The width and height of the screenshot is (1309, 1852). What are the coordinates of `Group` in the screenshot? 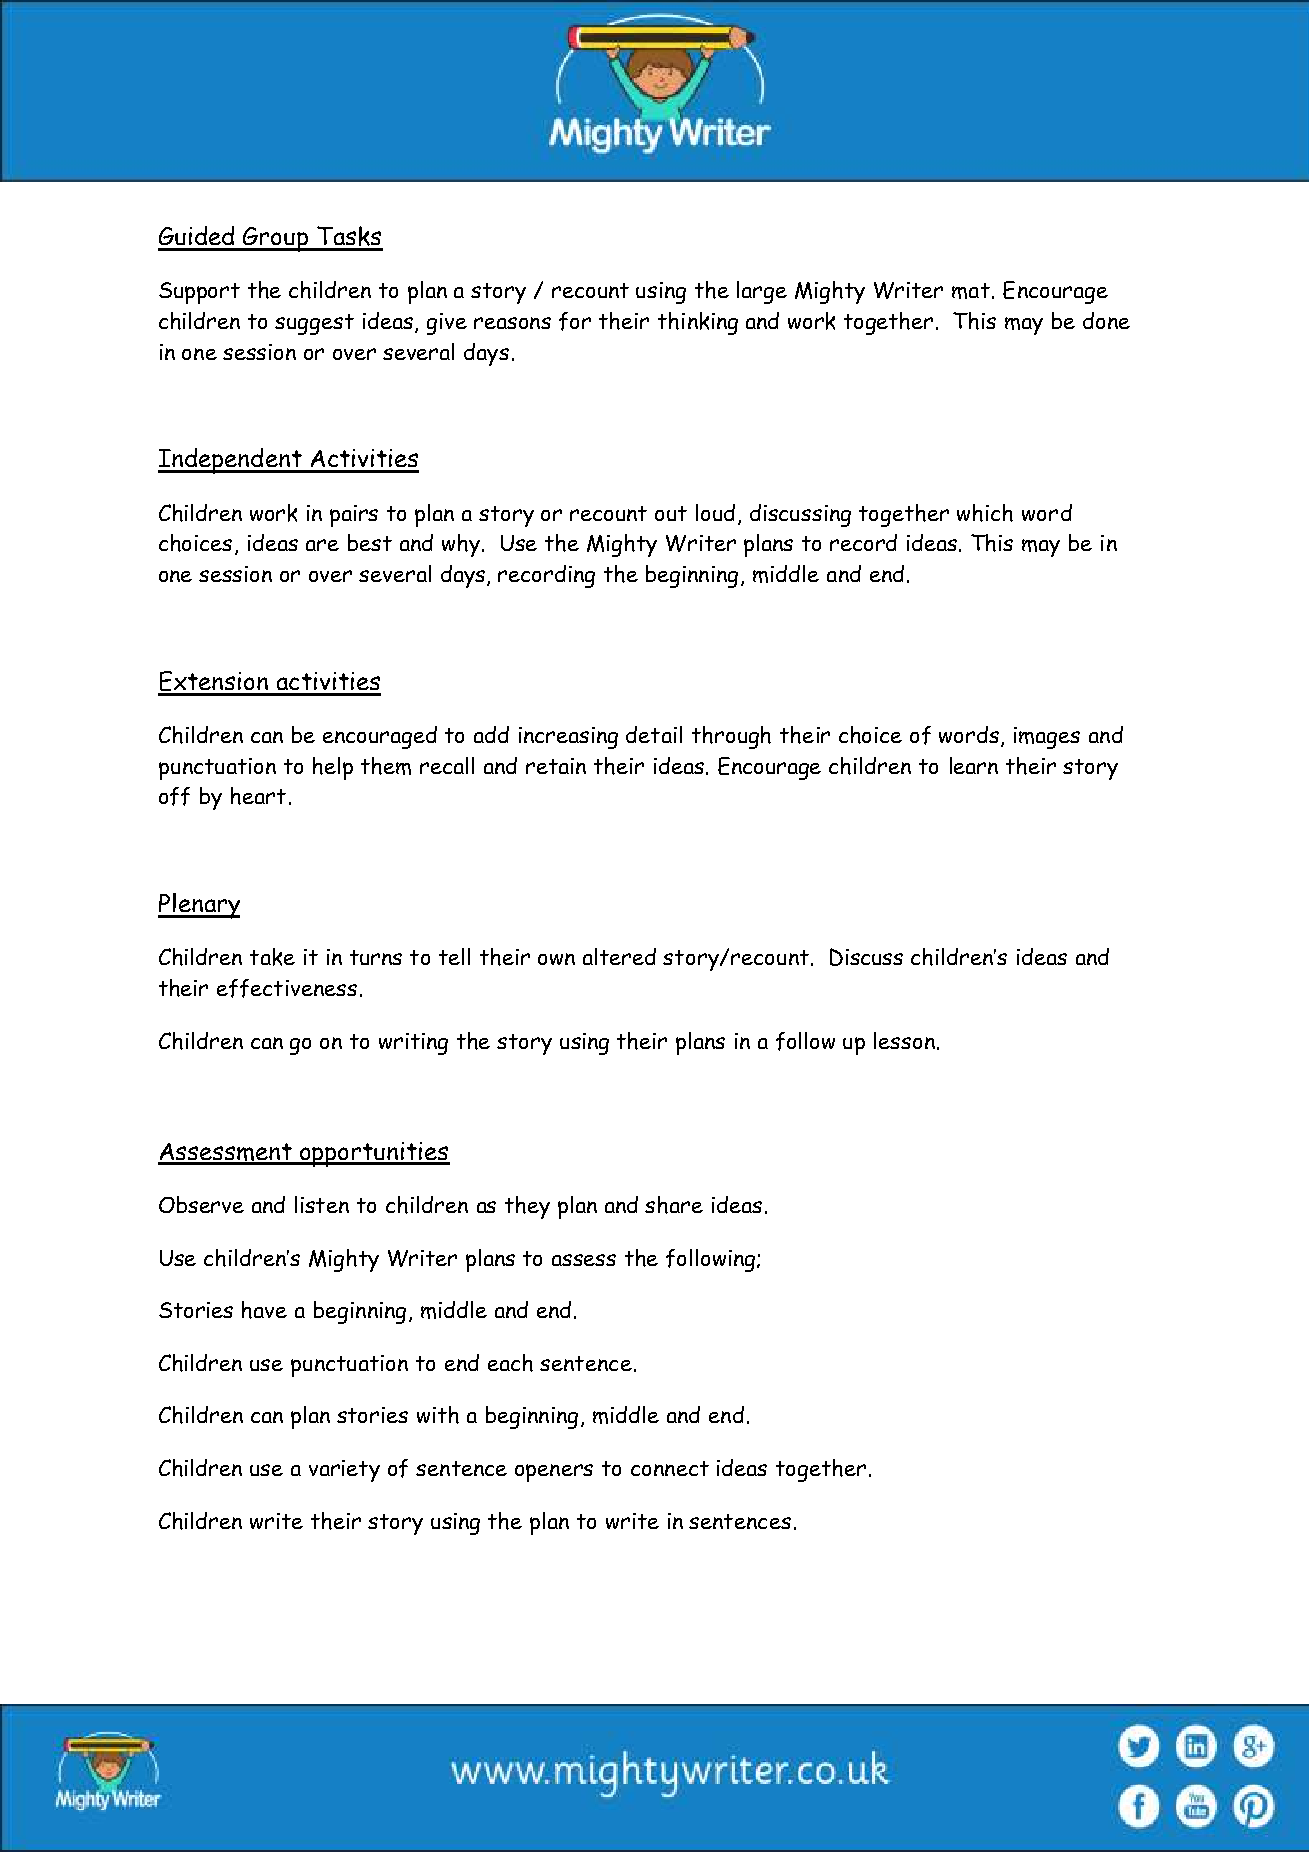 It's located at (276, 239).
